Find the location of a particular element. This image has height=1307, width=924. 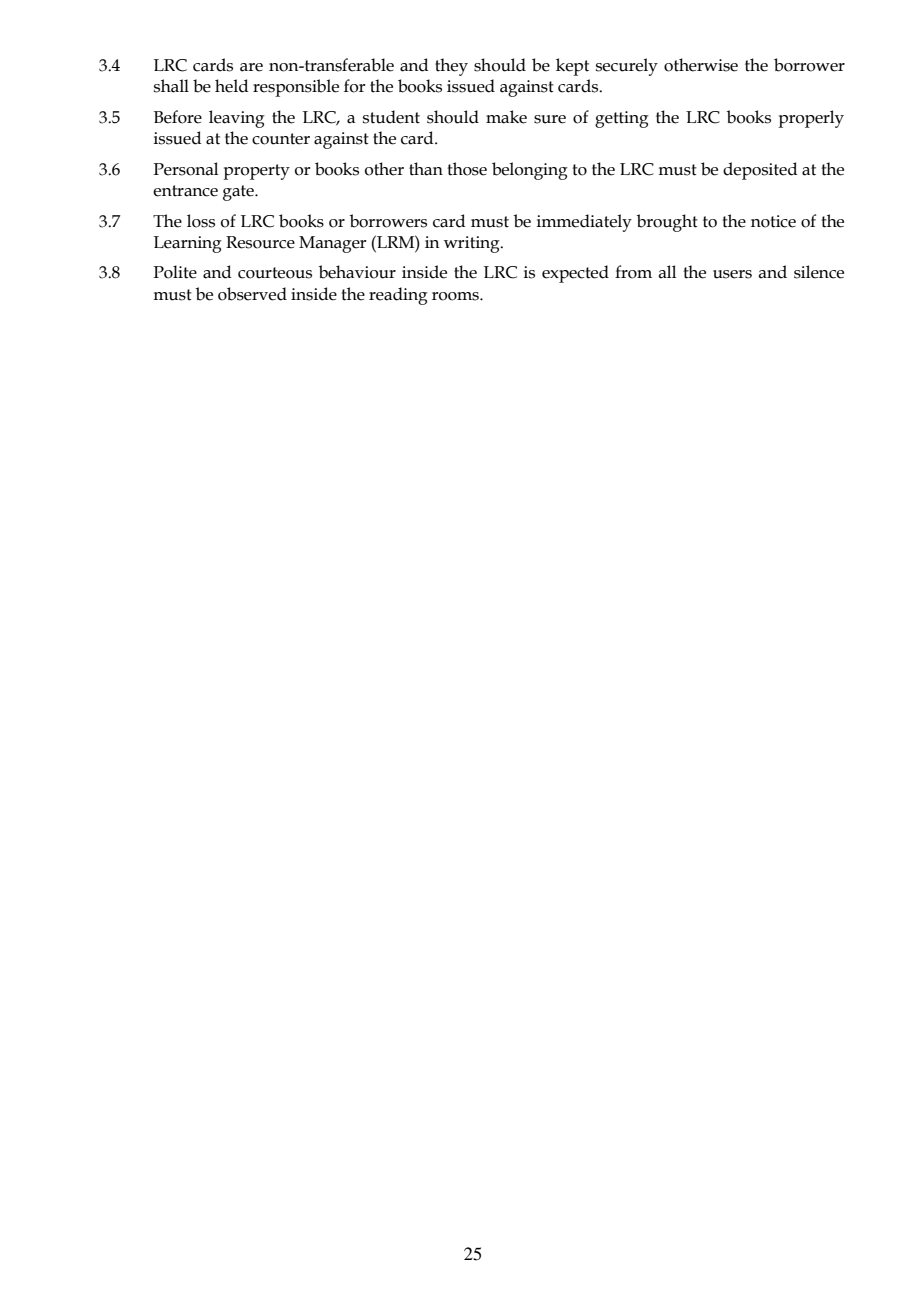

they is located at coordinates (451, 67).
